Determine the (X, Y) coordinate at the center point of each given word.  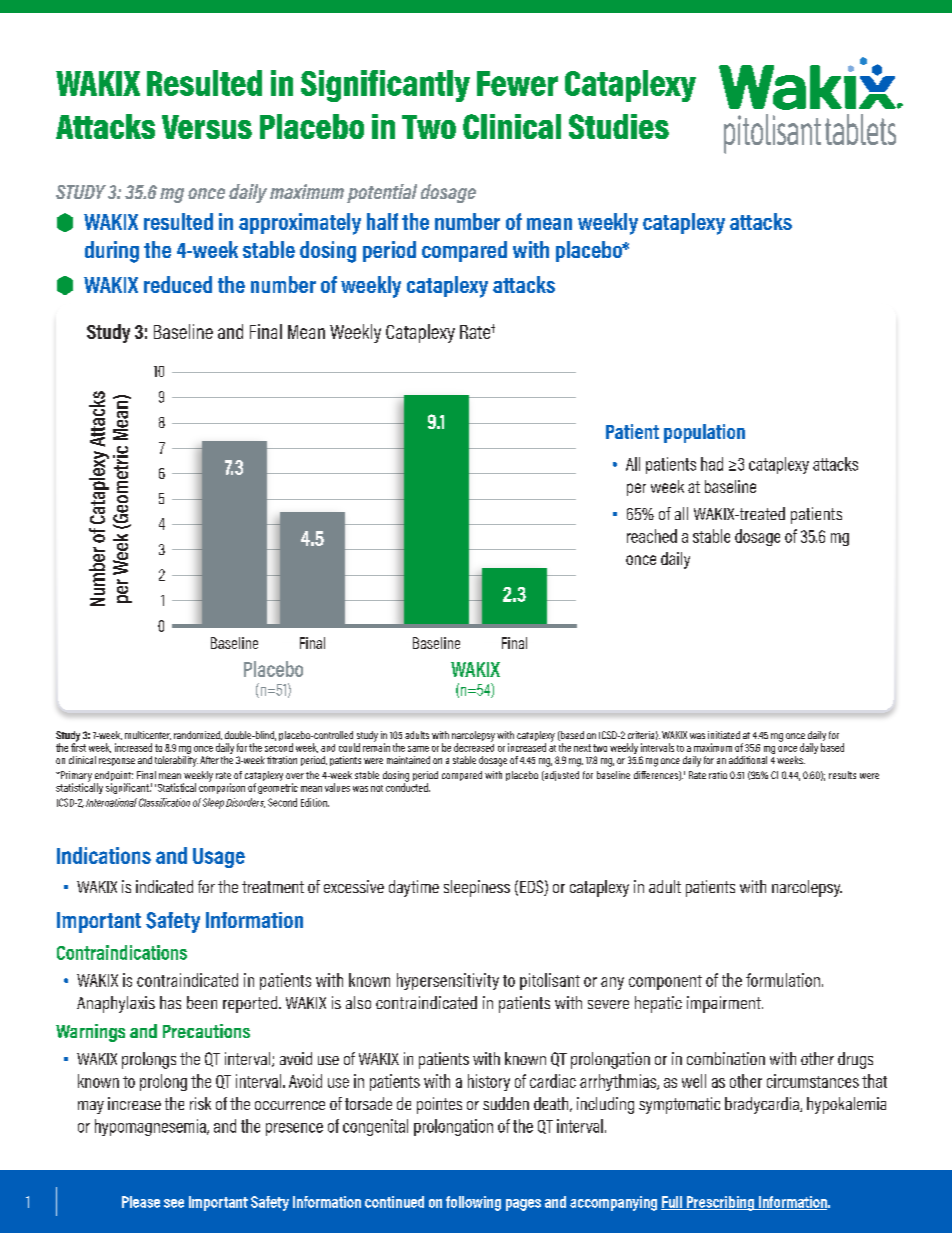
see (174, 1203)
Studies (619, 126)
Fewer (517, 83)
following (473, 1203)
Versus (207, 127)
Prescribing (720, 1203)
